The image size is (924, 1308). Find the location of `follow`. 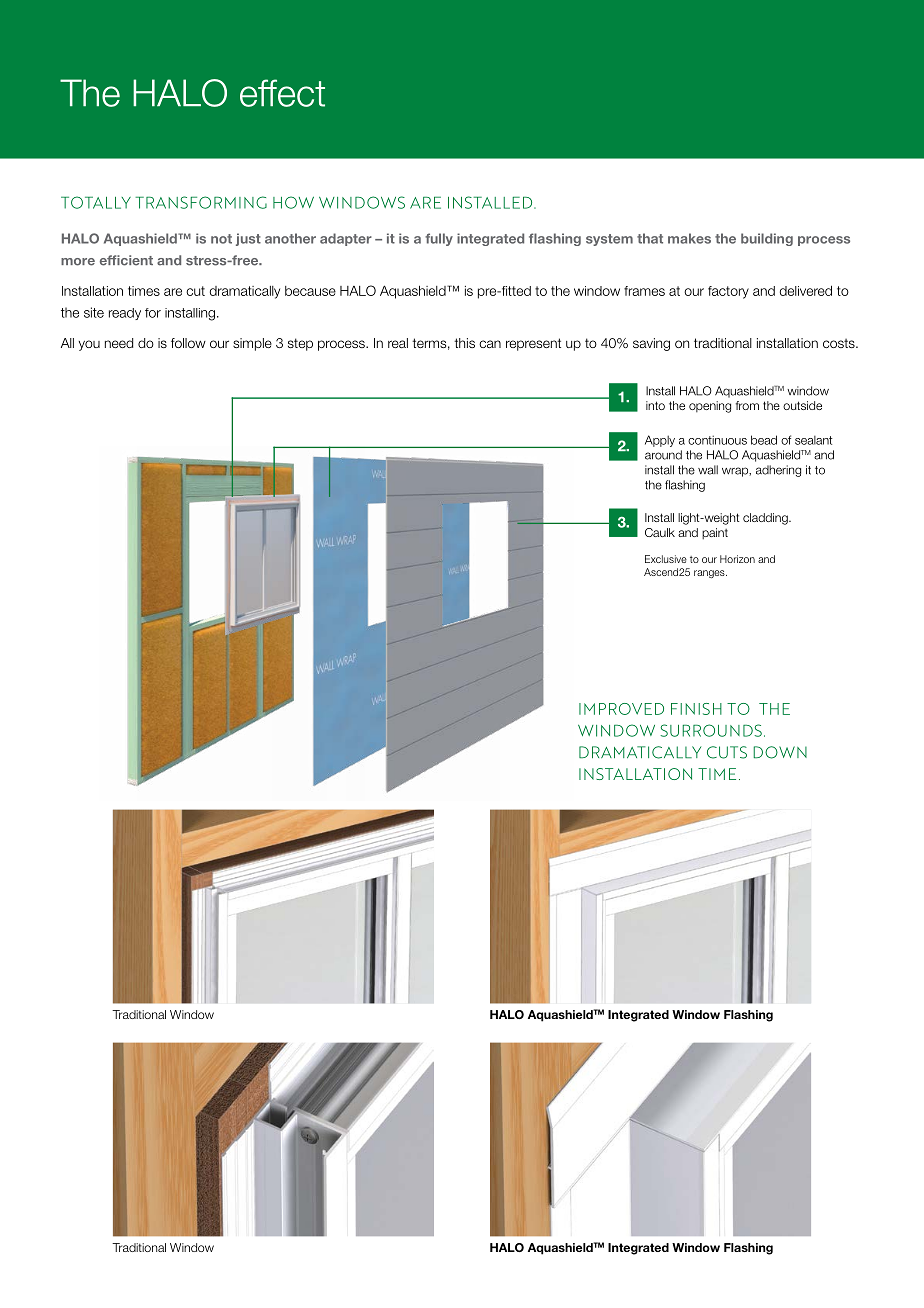

follow is located at coordinates (188, 343).
